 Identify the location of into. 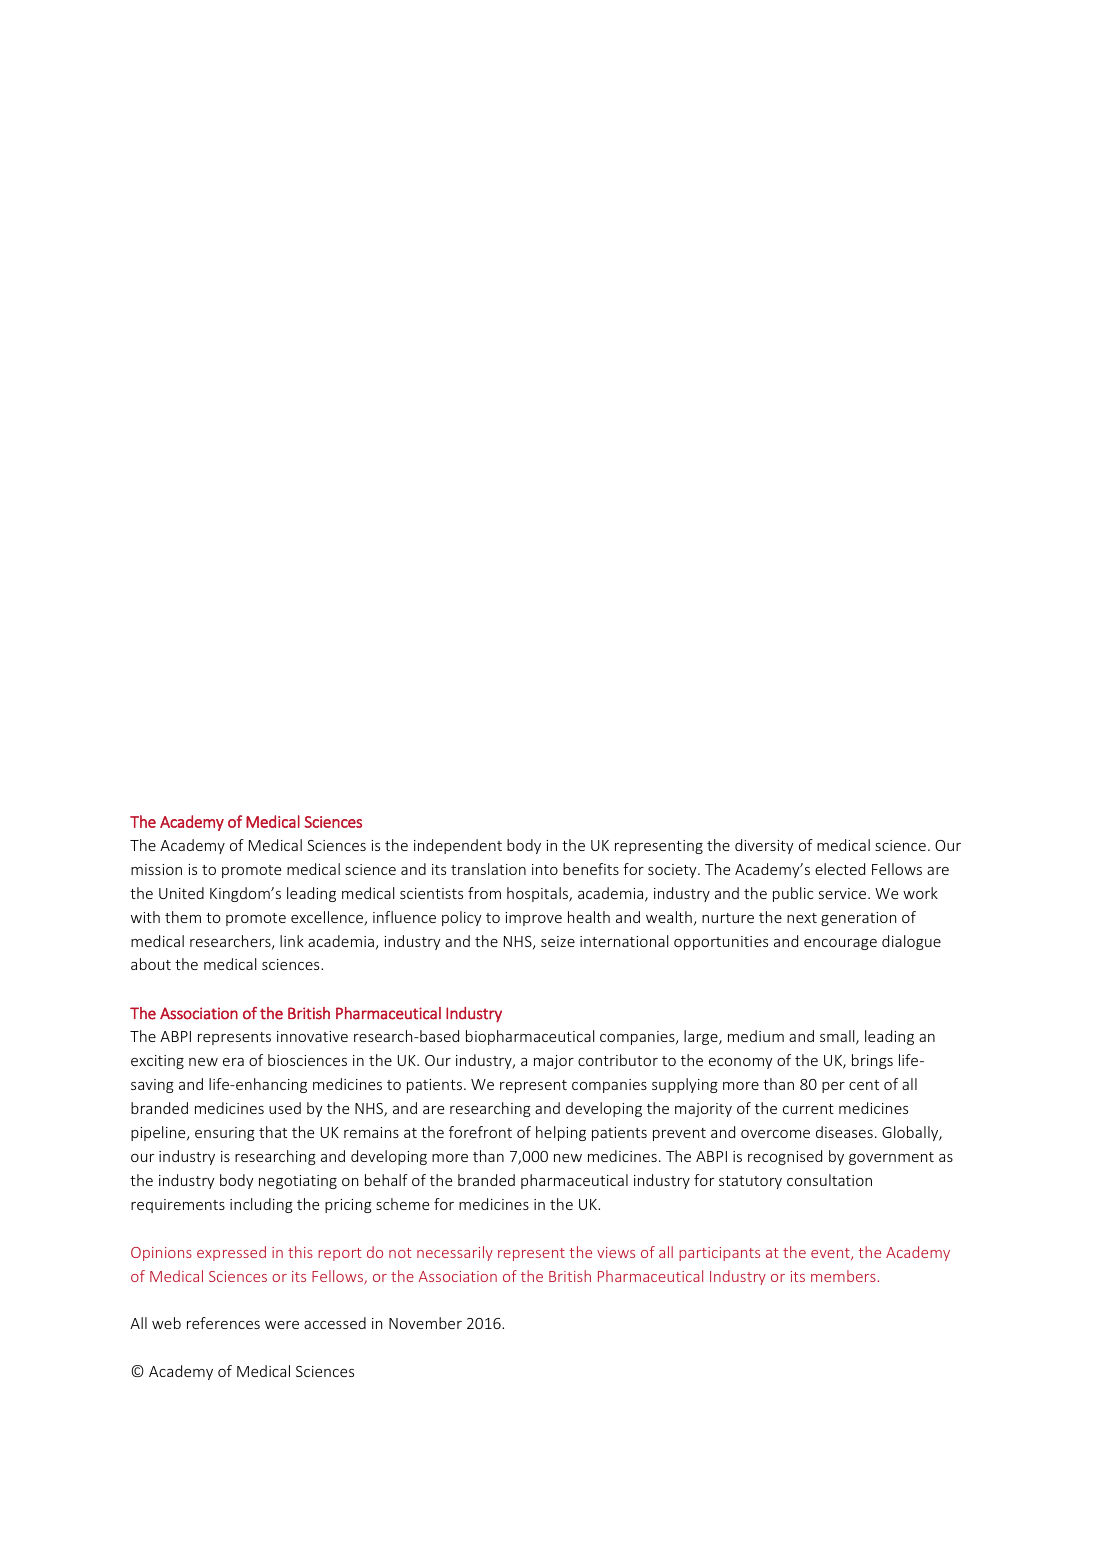
(545, 869).
